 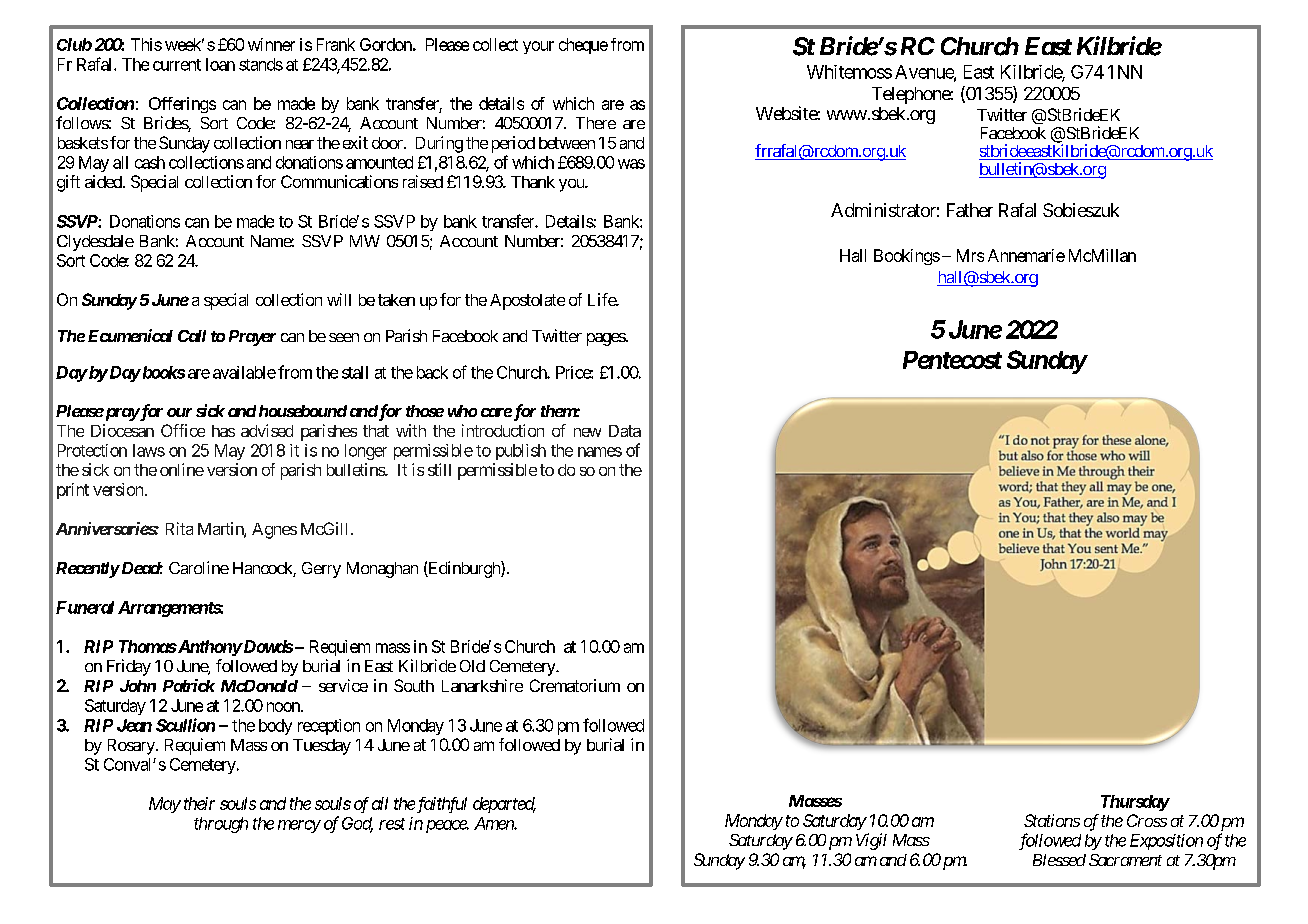 I want to click on Stations, so click(x=1052, y=820).
